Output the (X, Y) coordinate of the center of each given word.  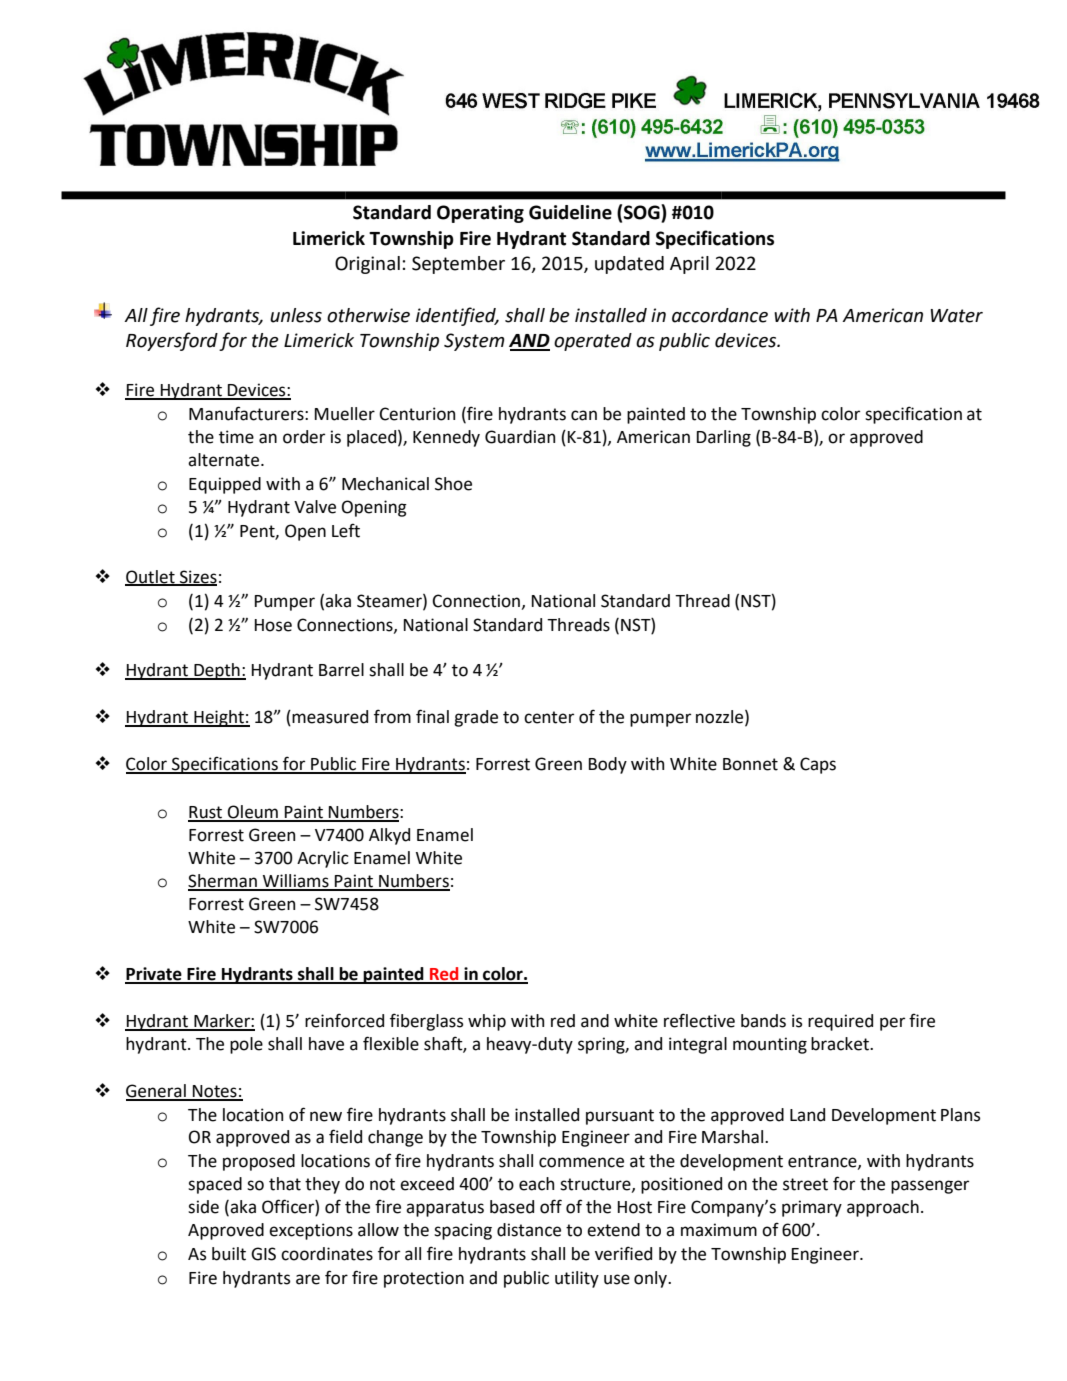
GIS (263, 1254)
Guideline (570, 212)
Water (957, 316)
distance (529, 1230)
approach (883, 1208)
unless (296, 315)
